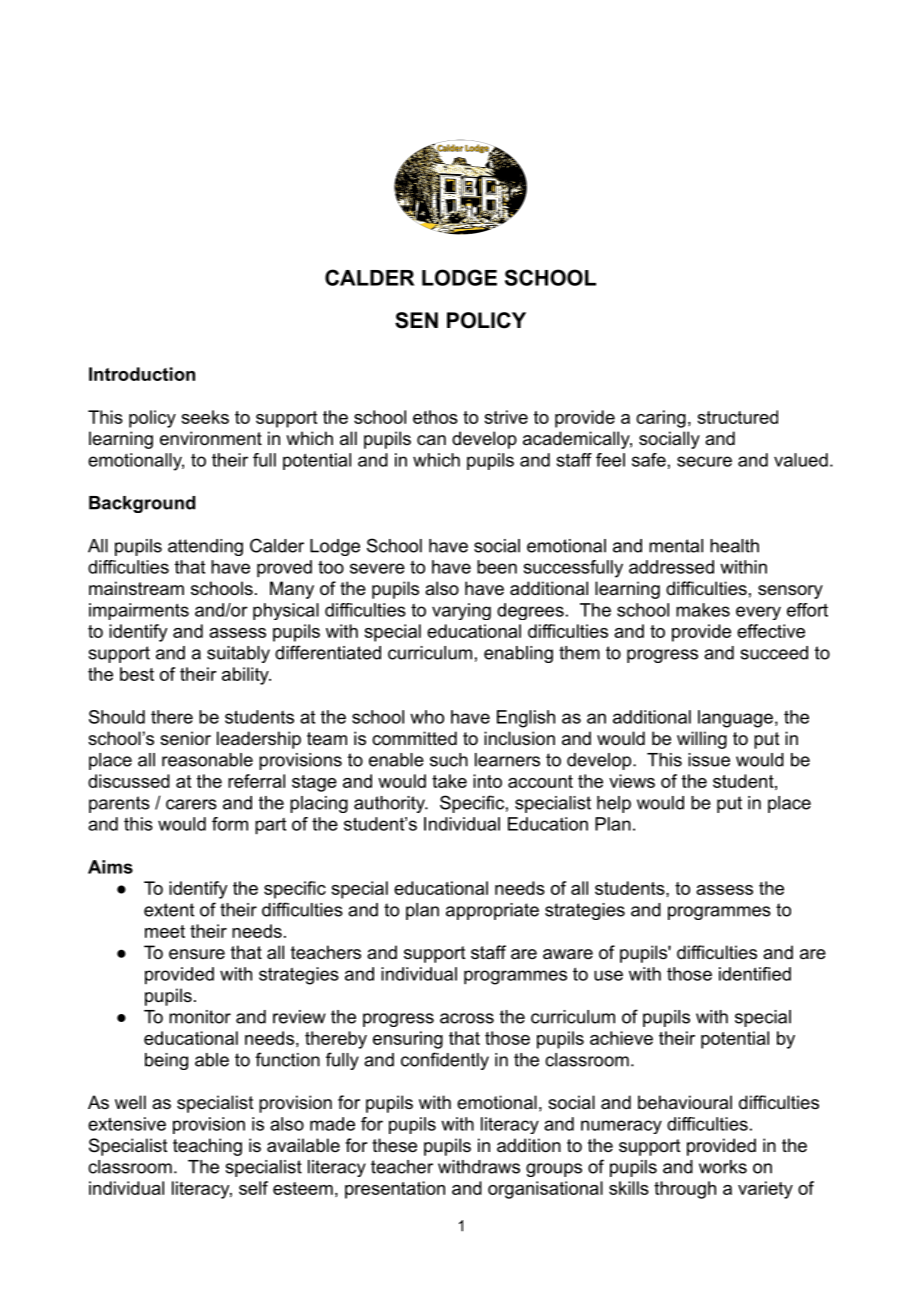  Describe the element at coordinates (737, 417) in the page. I see `structured` at that location.
